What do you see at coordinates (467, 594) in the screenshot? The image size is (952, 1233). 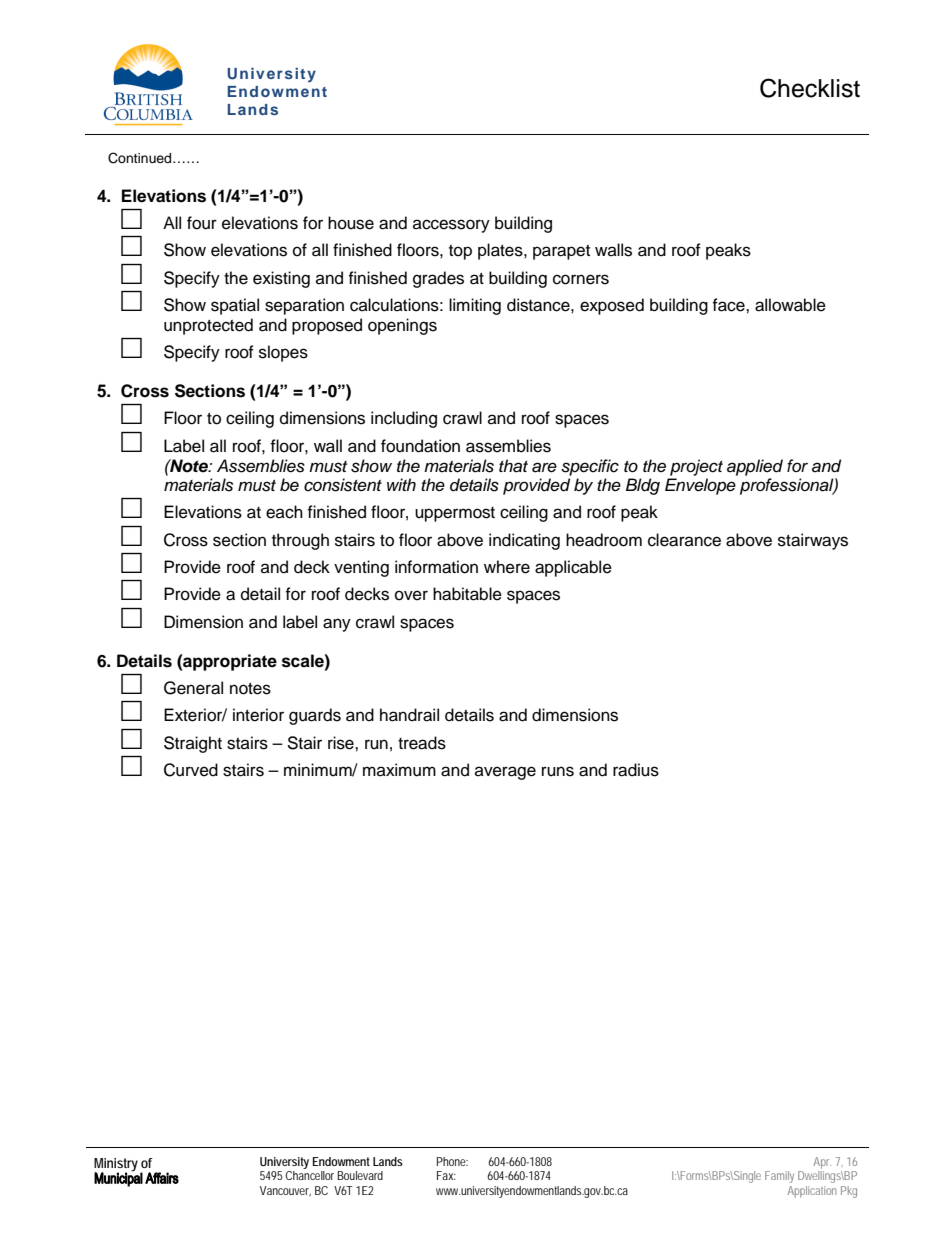 I see `habitable` at bounding box center [467, 594].
